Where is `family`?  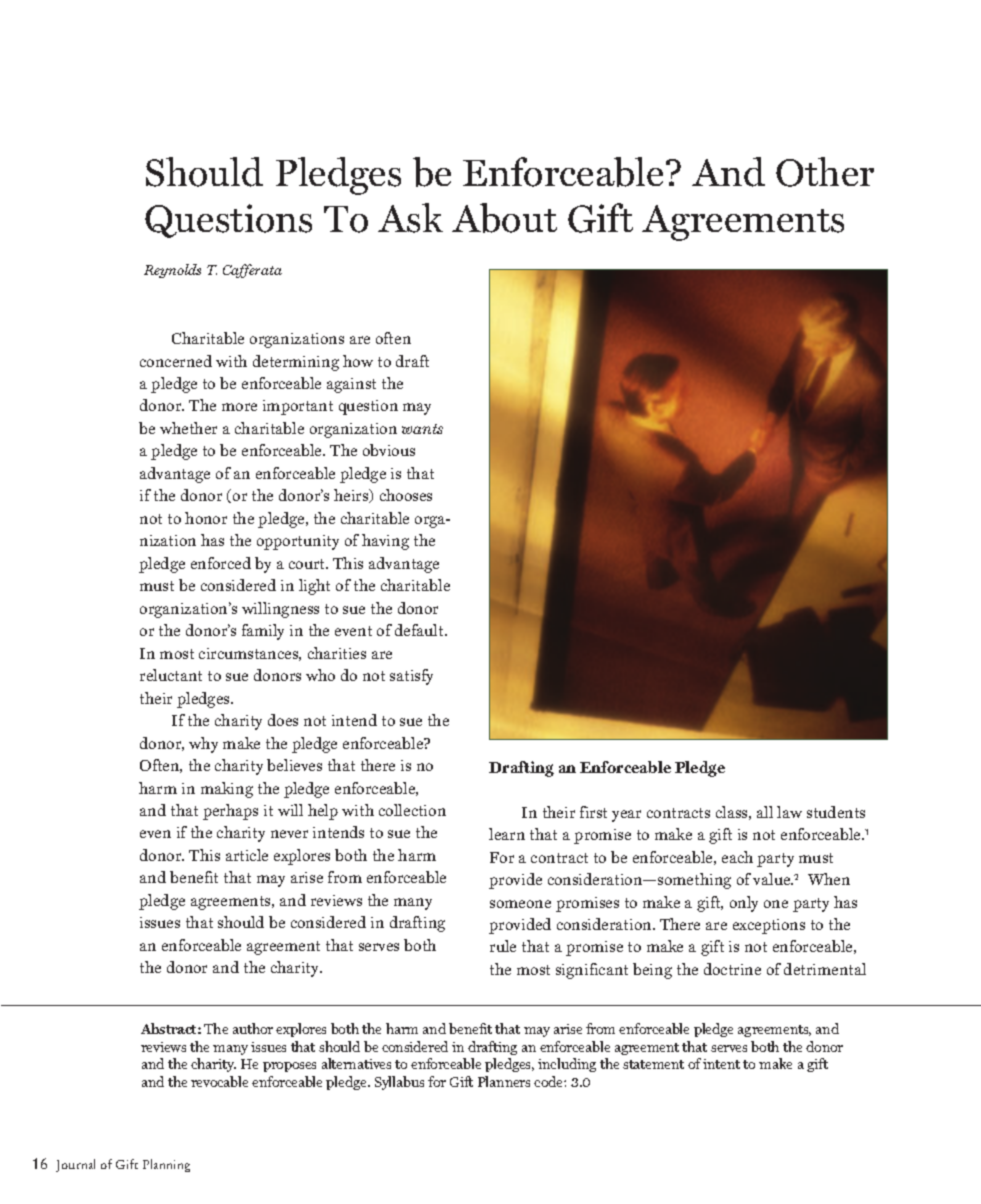
family is located at coordinates (263, 632).
